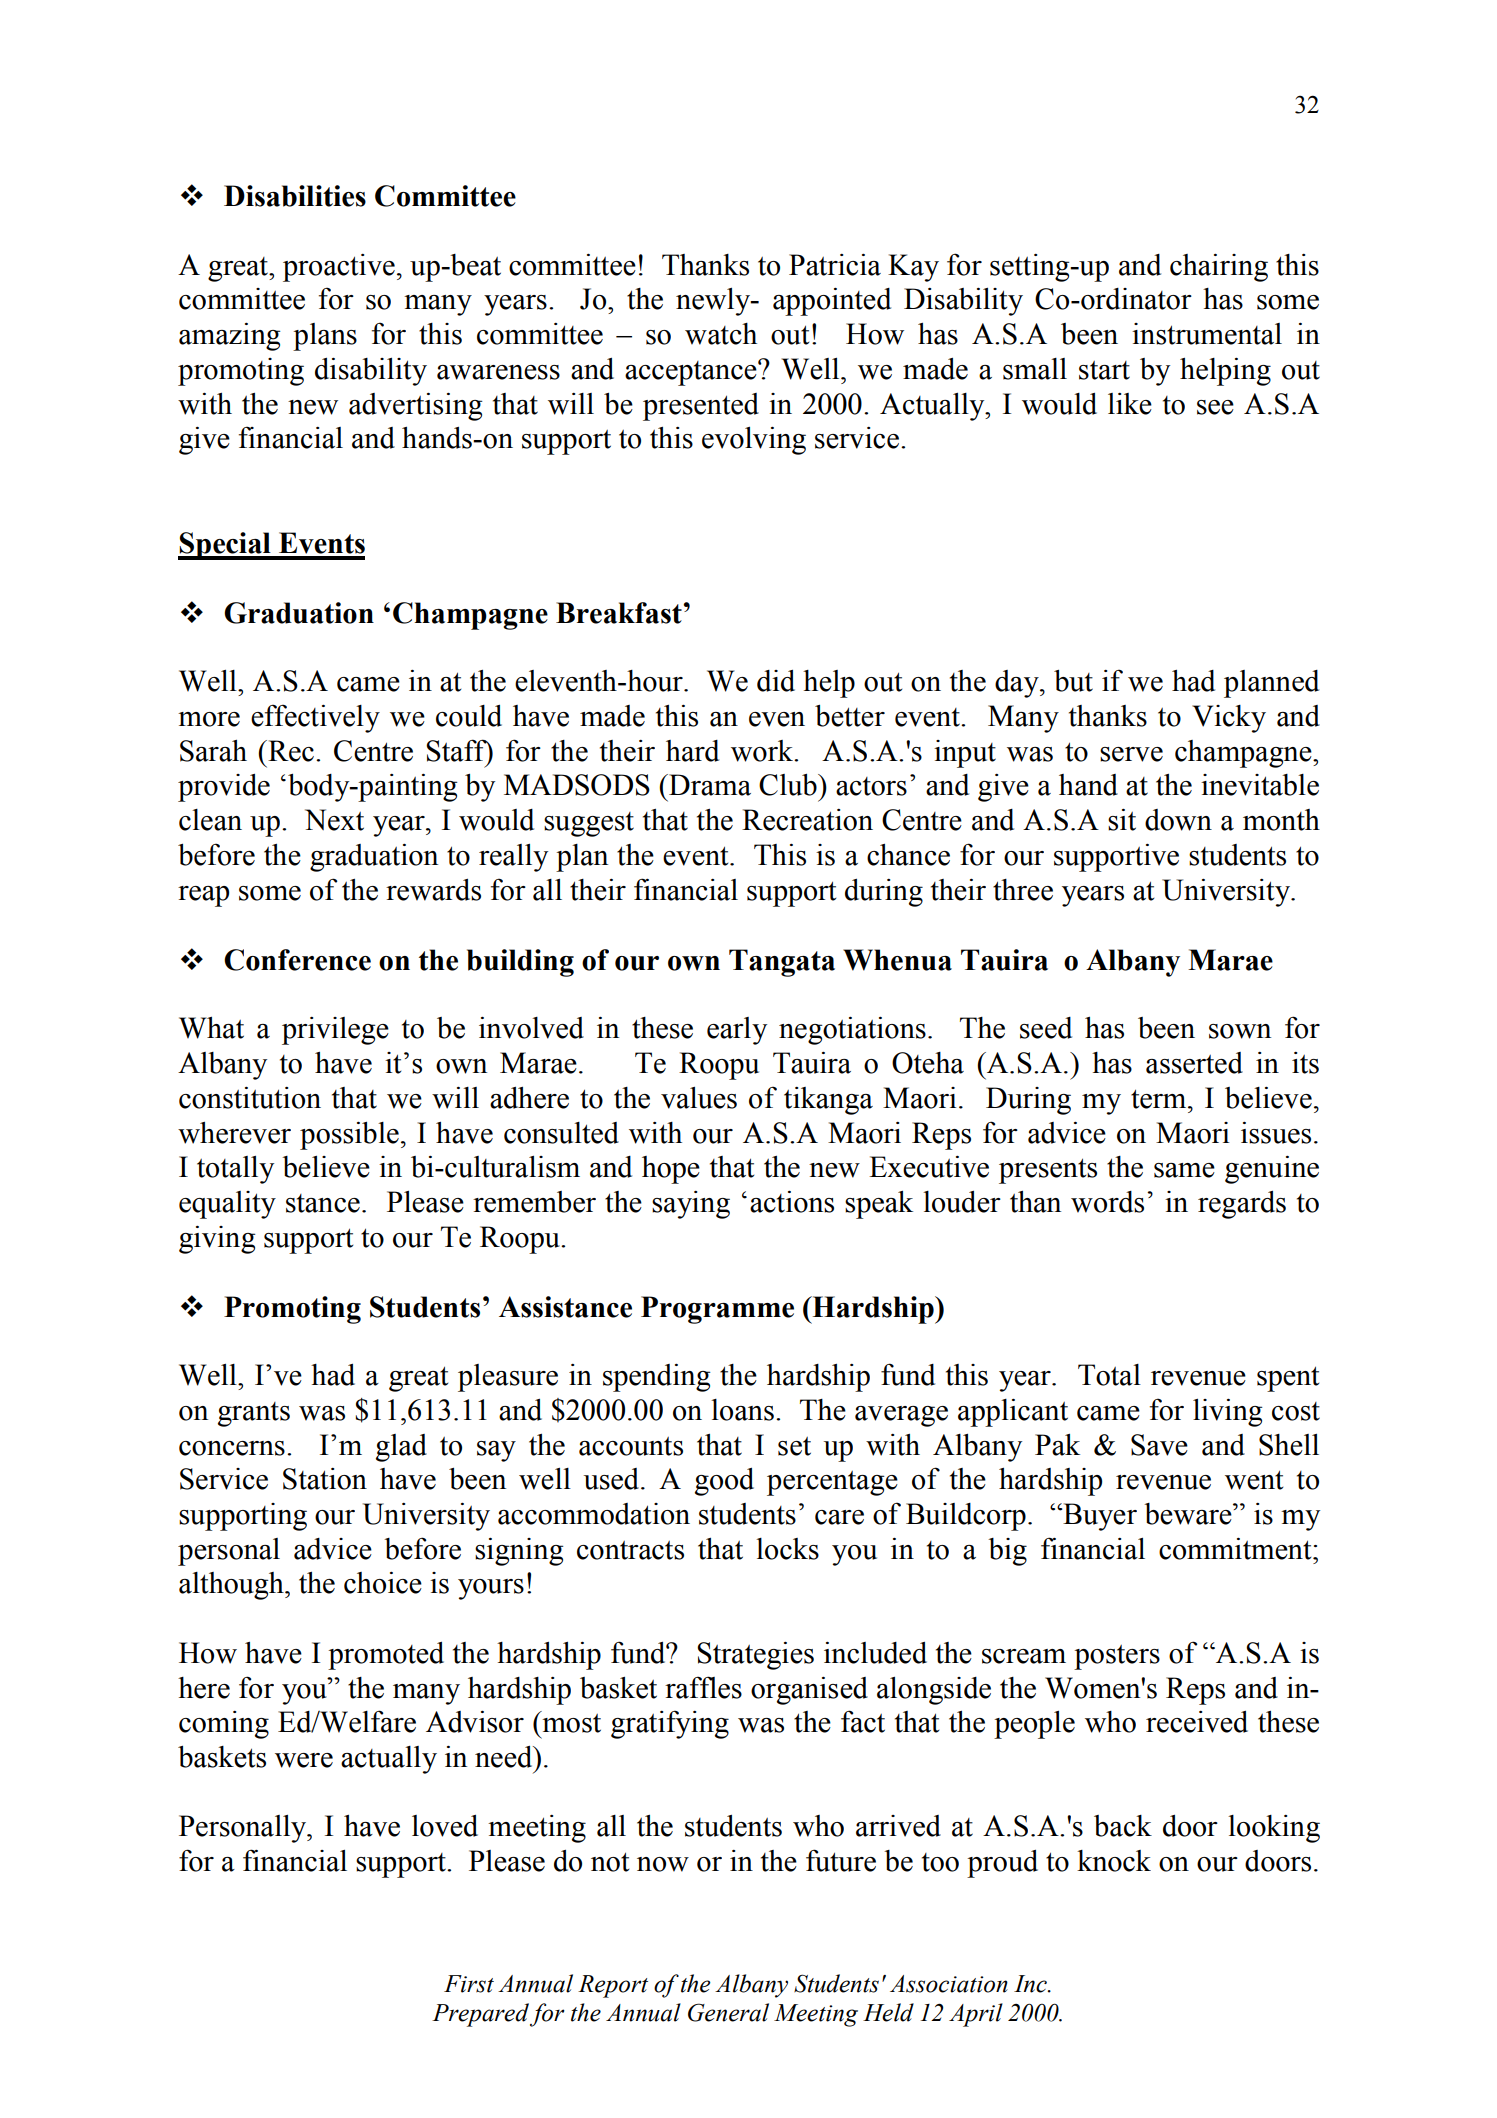 The image size is (1497, 2118). I want to click on Patricia, so click(835, 265).
